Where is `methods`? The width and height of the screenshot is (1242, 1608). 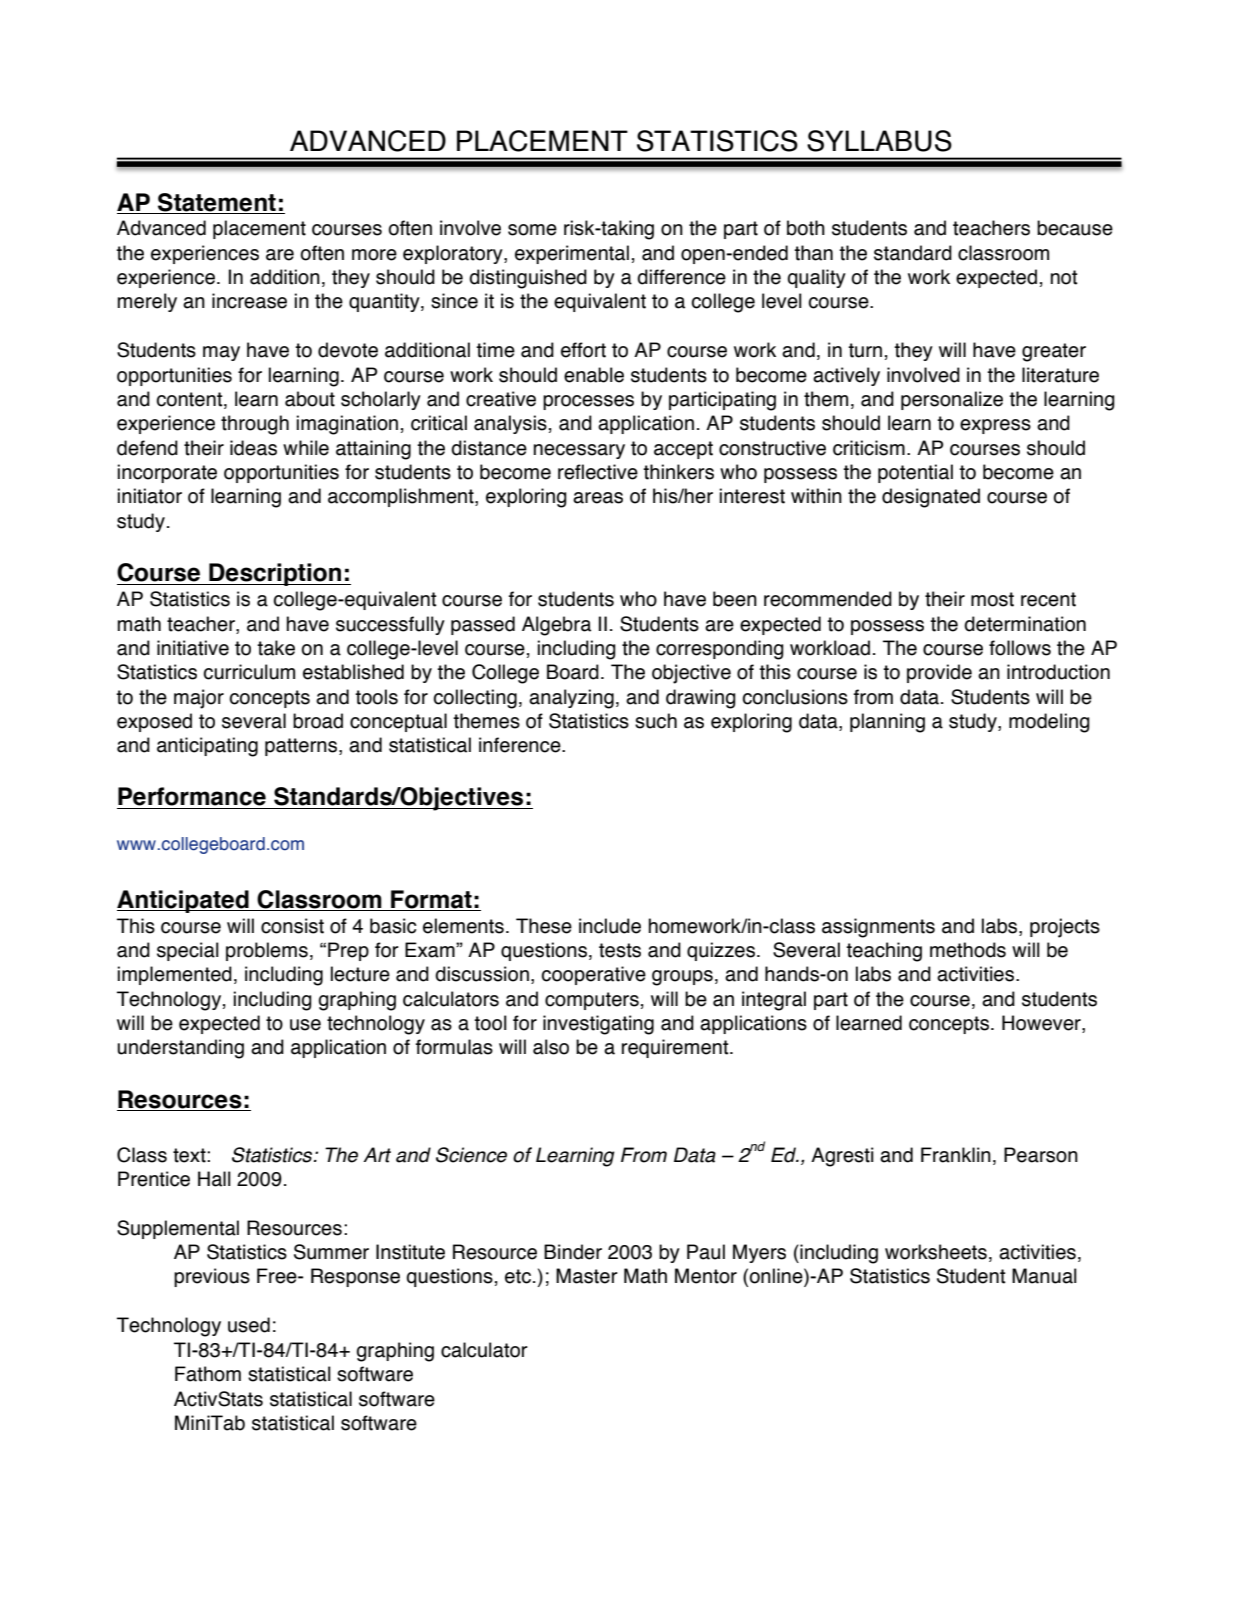
methods is located at coordinates (968, 950).
